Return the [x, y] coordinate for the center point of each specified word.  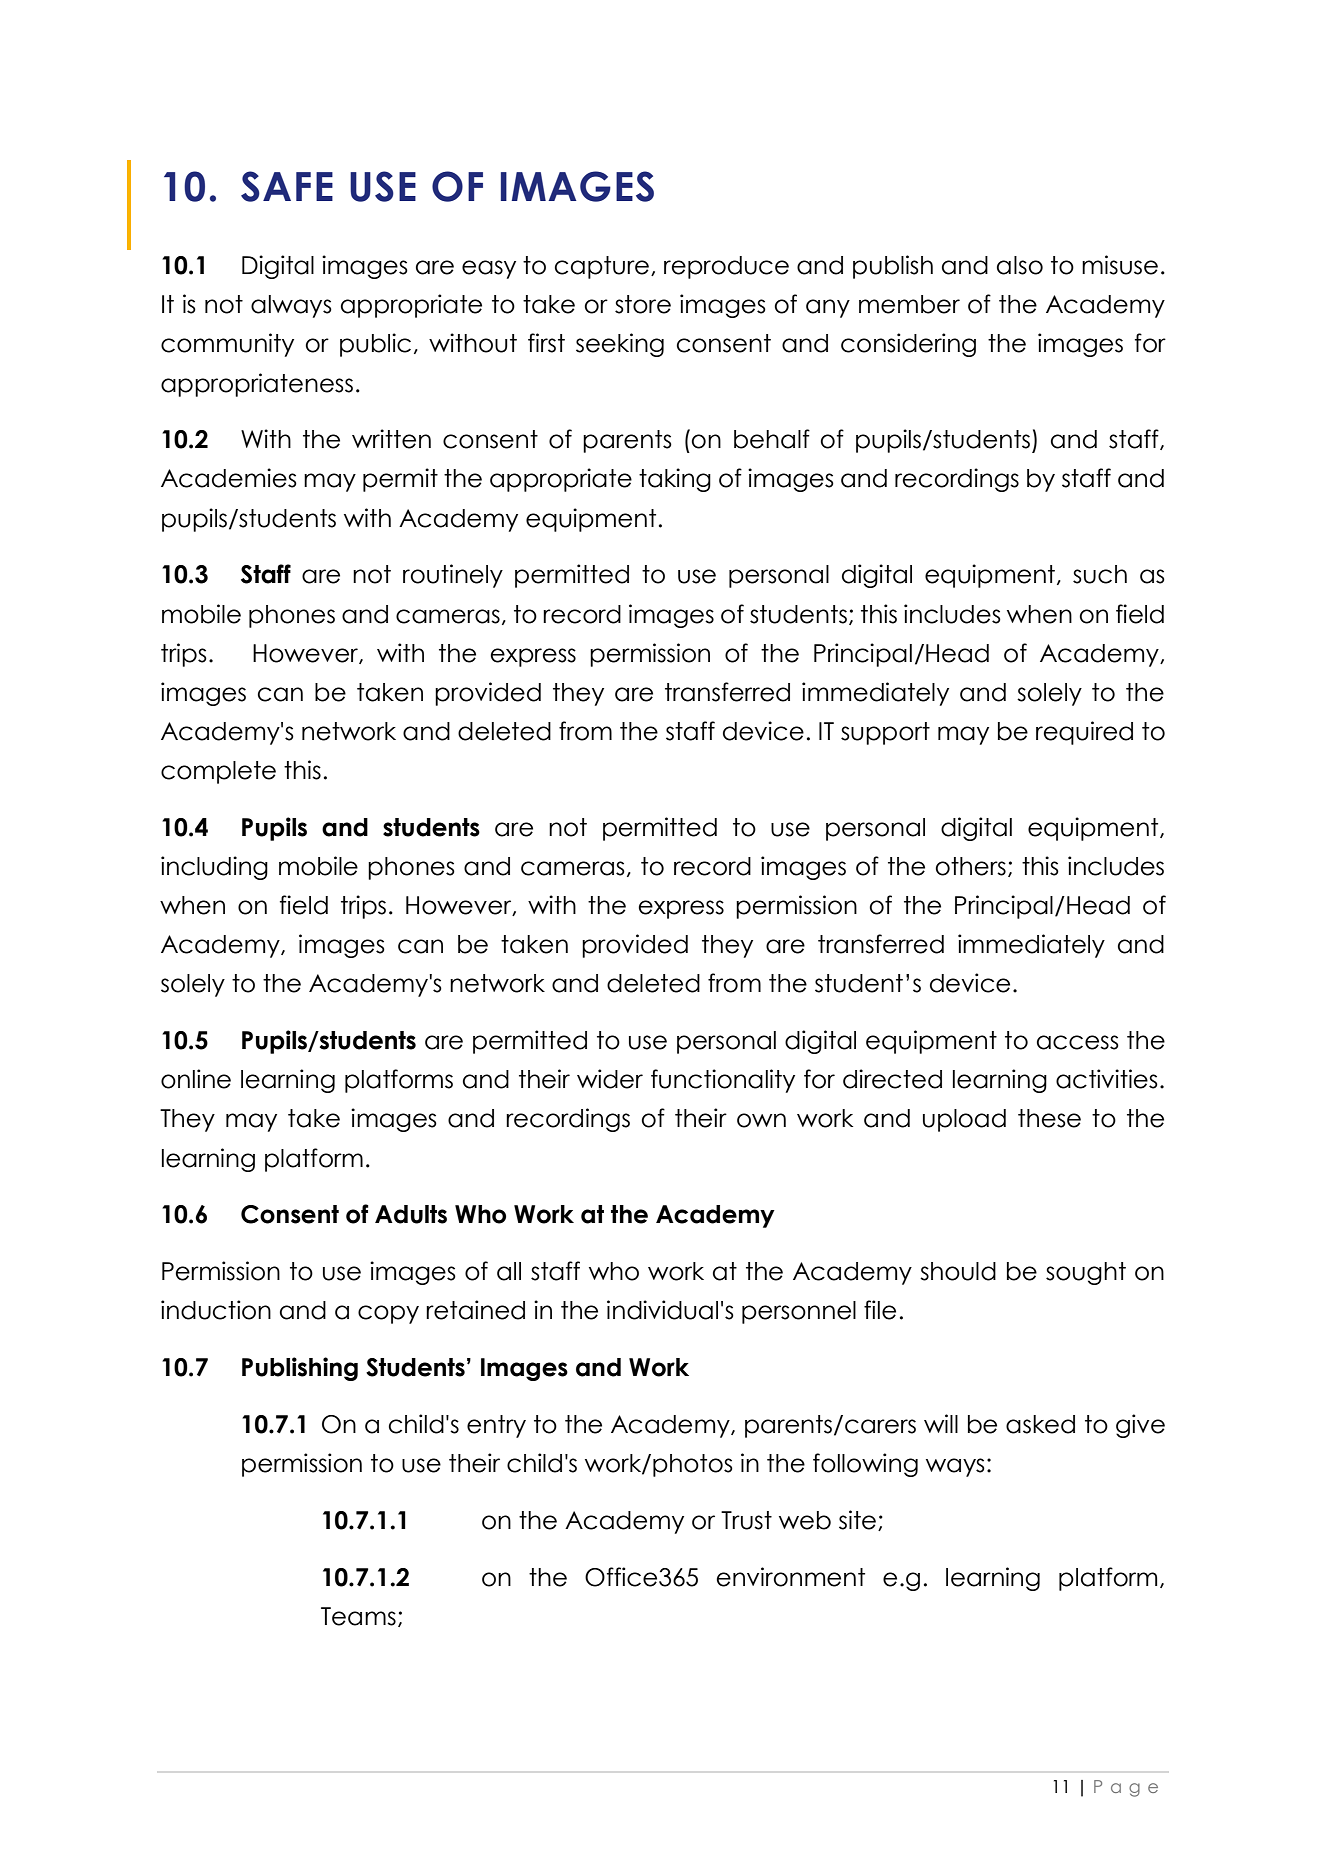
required [1084, 733]
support [885, 733]
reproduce [726, 267]
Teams [358, 1616]
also [1020, 265]
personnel [799, 1312]
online [196, 1079]
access [1078, 1042]
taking [675, 480]
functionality [723, 1081]
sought [1086, 1273]
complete [218, 772]
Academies [229, 478]
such [1100, 574]
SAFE [287, 186]
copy [388, 1314]
